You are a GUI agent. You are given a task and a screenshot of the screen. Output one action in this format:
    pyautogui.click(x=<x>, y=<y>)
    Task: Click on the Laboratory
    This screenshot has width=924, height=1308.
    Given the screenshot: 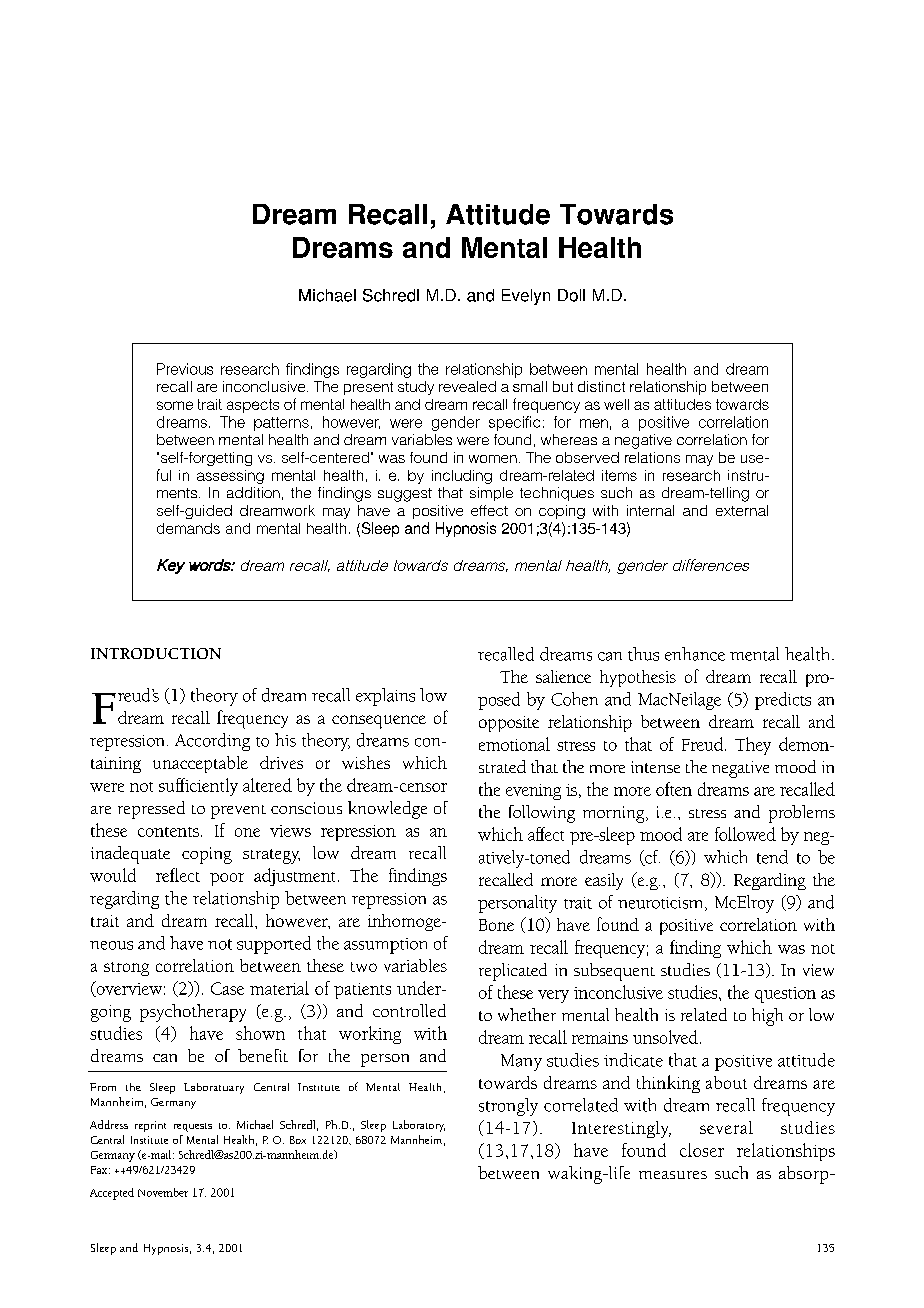 What is the action you would take?
    pyautogui.click(x=419, y=1126)
